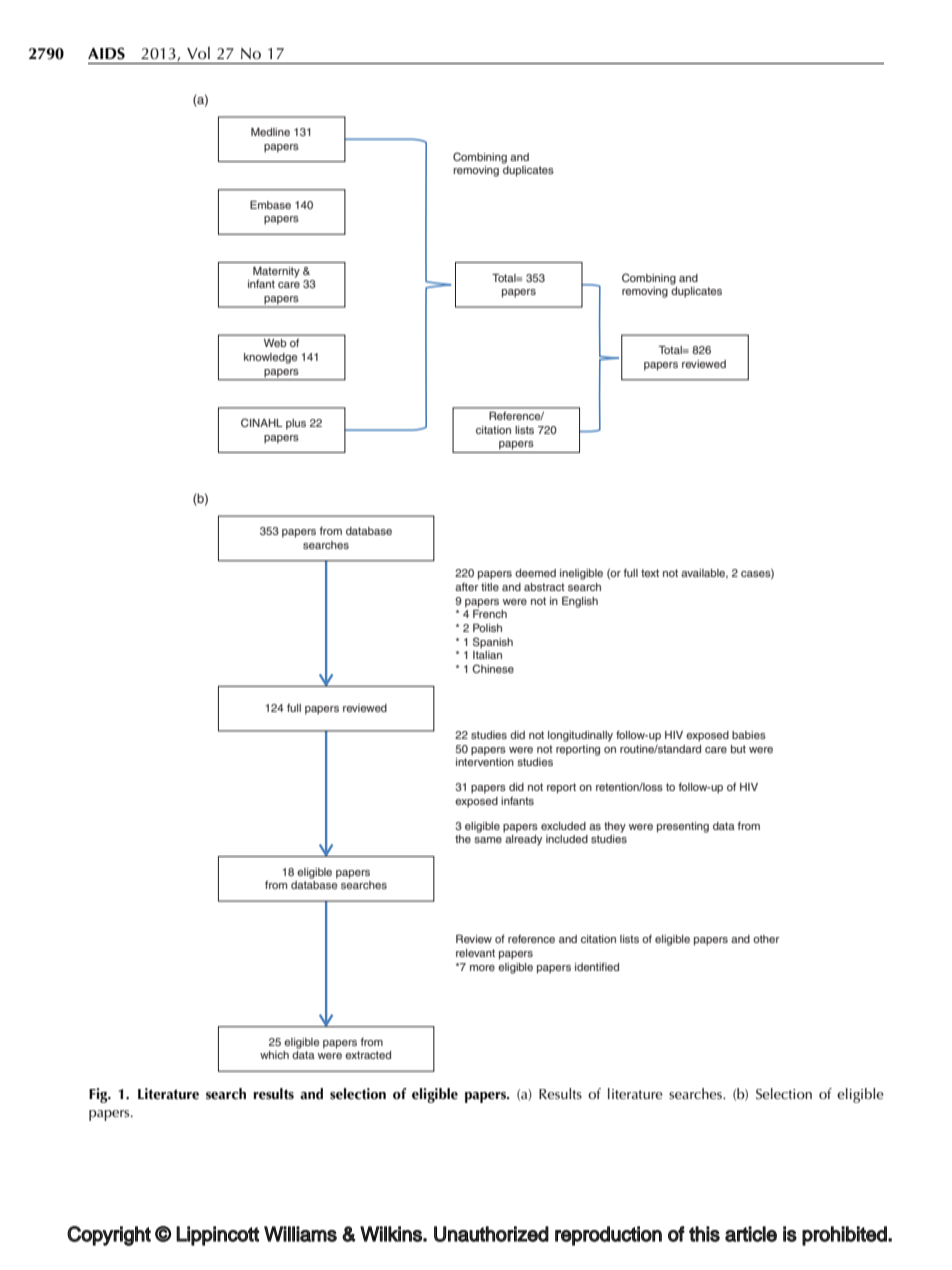  I want to click on Lippincott, so click(217, 1236).
